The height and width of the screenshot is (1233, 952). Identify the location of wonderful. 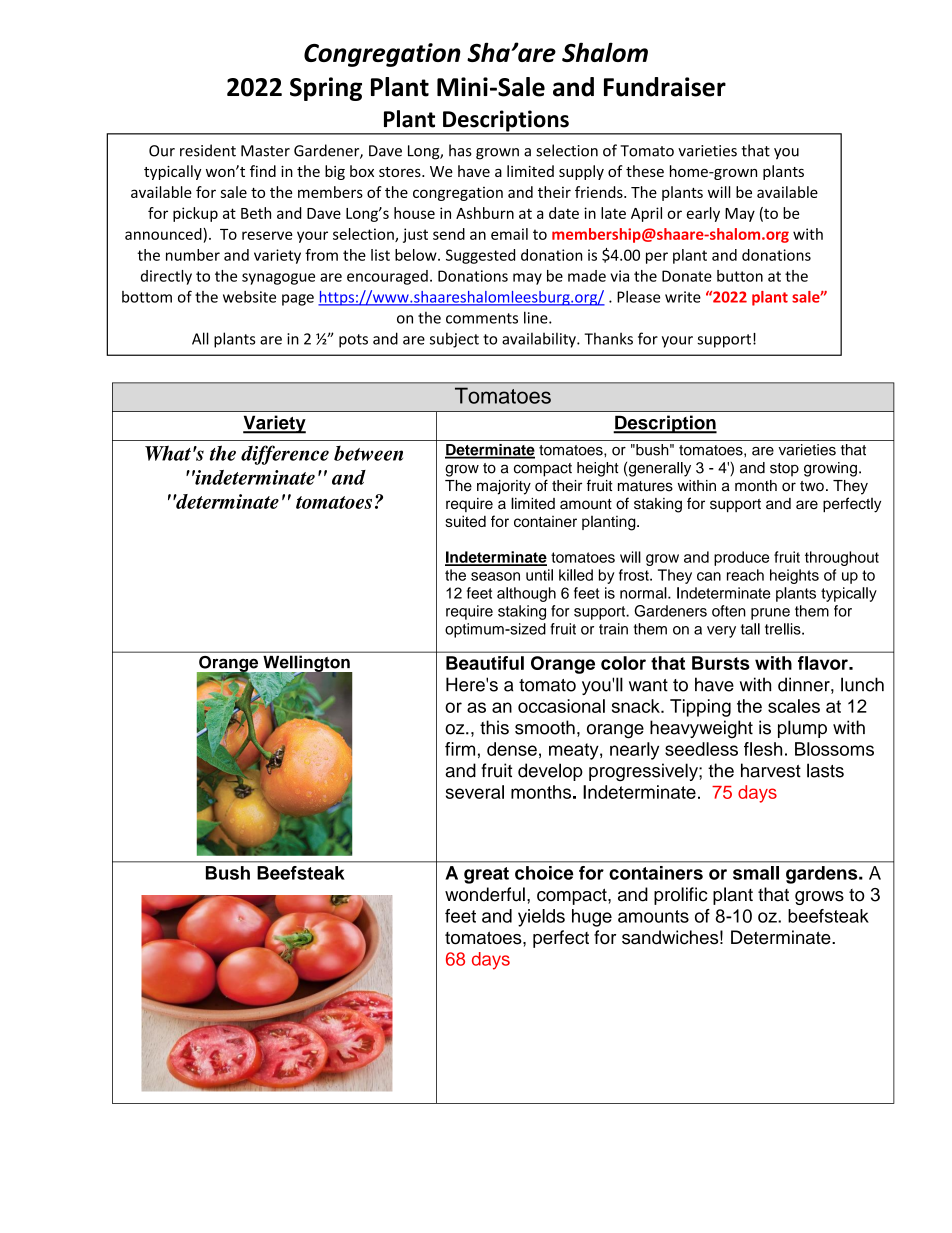
(485, 894).
